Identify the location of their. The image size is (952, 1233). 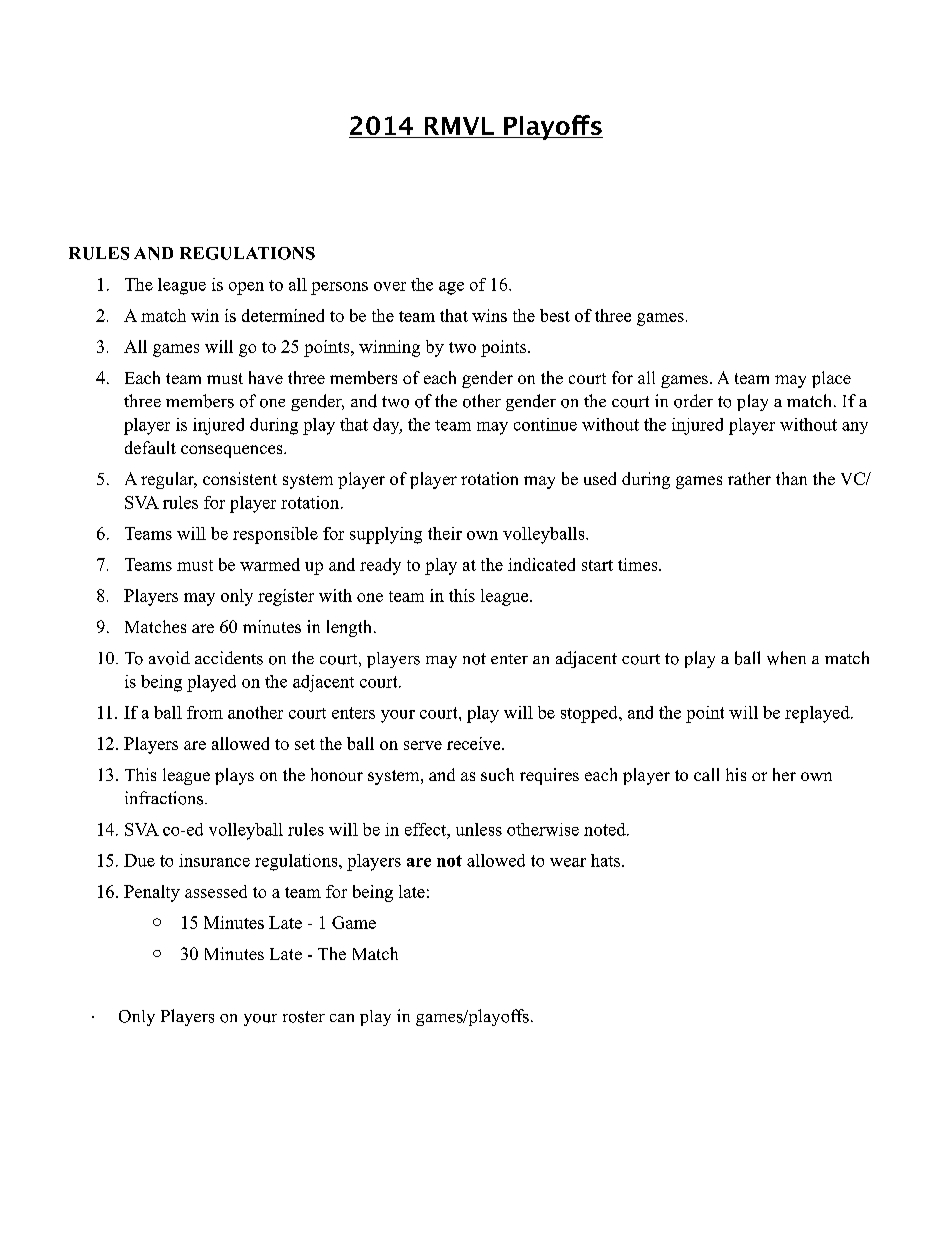
(445, 533).
